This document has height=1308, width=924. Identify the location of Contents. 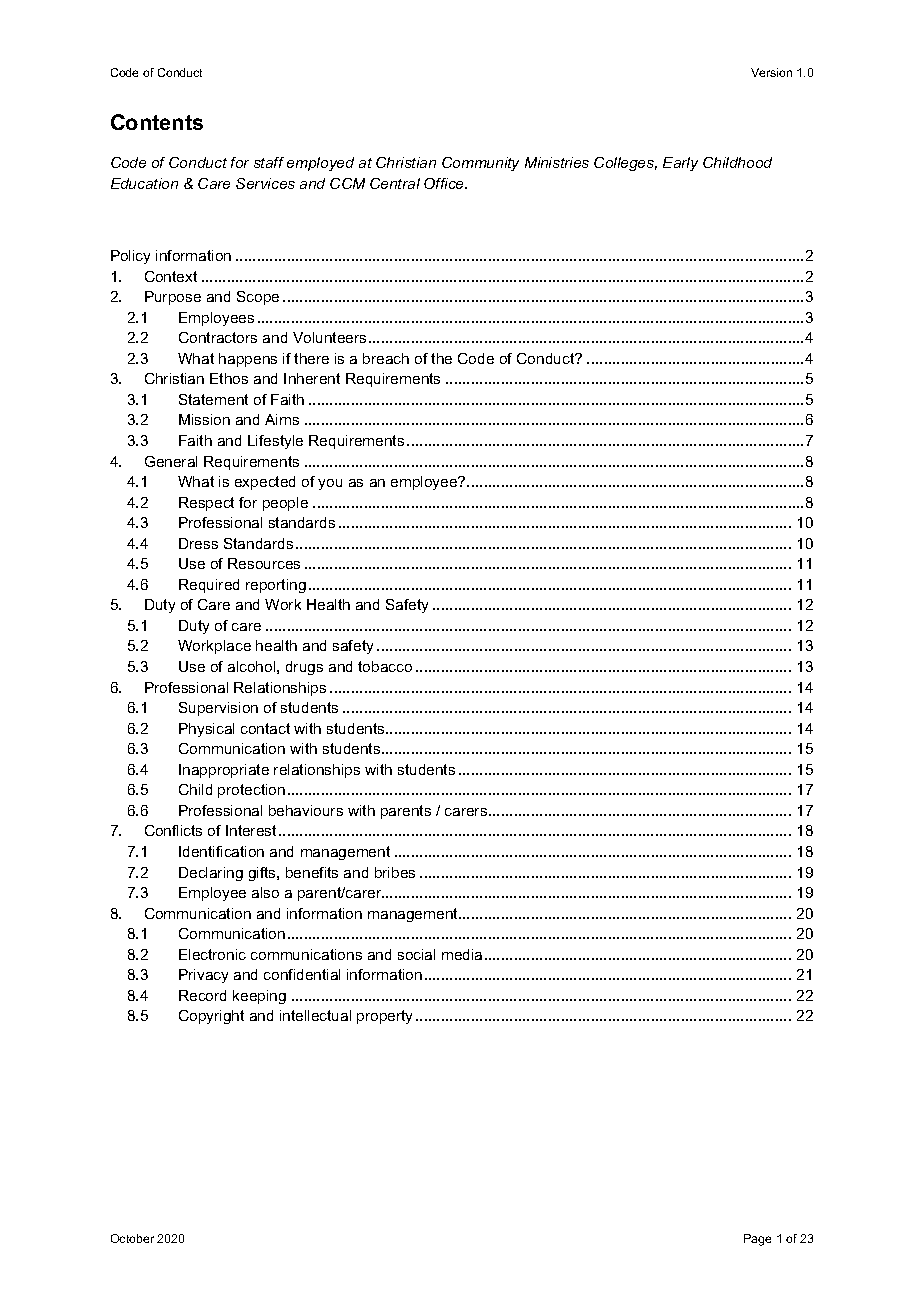
(157, 122).
